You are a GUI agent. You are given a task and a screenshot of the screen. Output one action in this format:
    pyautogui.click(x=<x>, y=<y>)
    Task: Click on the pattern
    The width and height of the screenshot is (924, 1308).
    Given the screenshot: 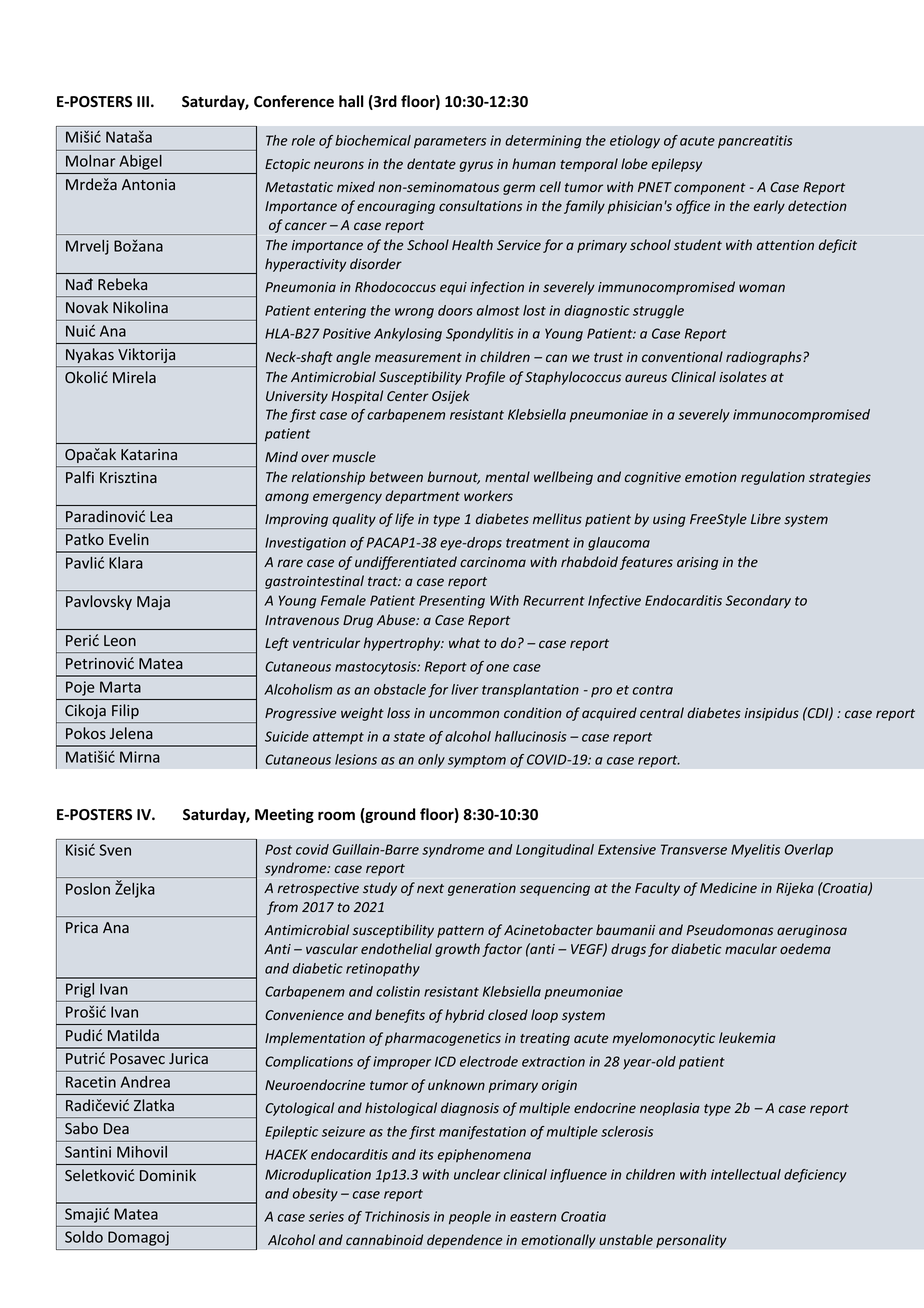 What is the action you would take?
    pyautogui.click(x=460, y=932)
